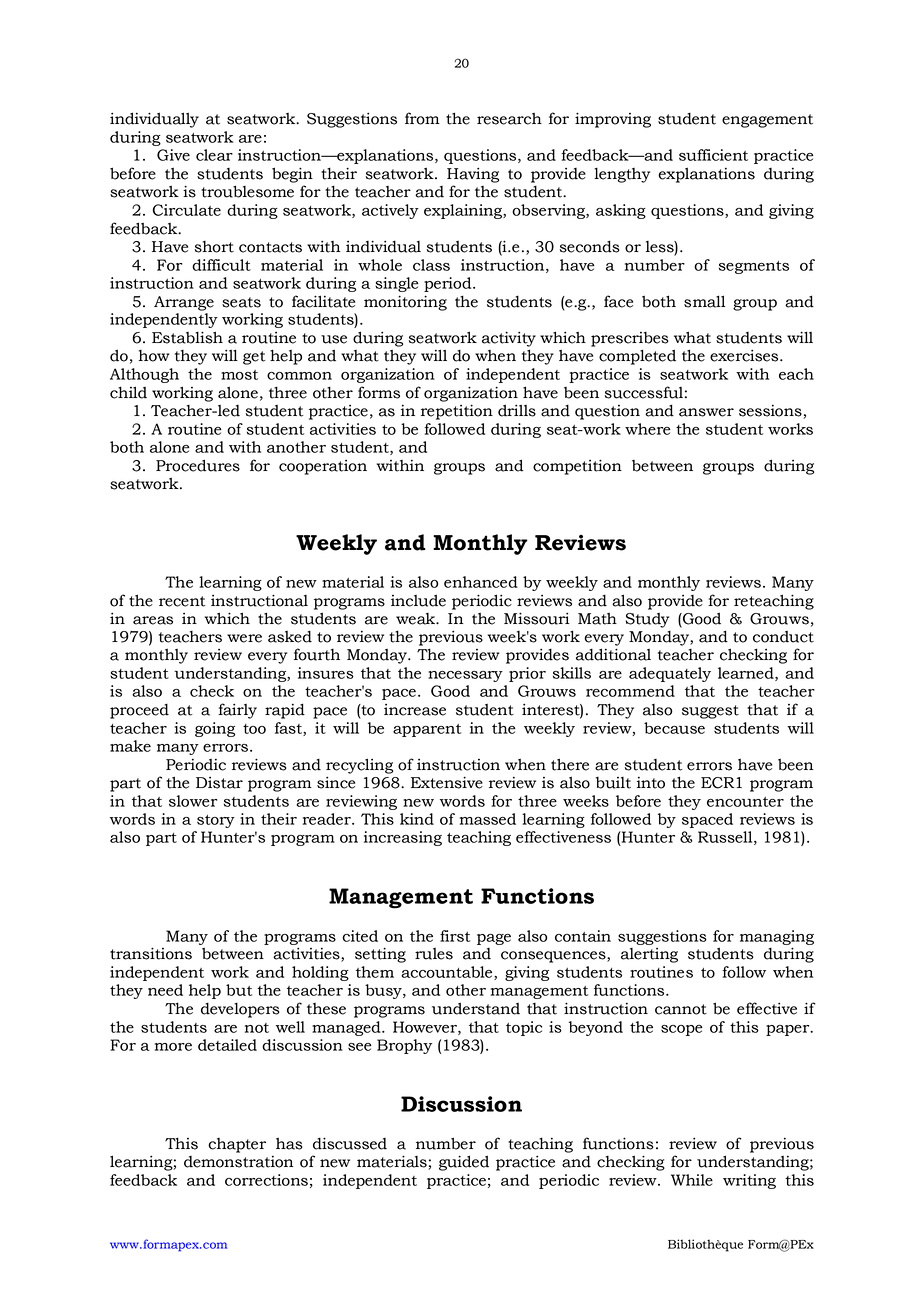 The height and width of the page is (1307, 924). Describe the element at coordinates (457, 412) in the page. I see `repetition` at that location.
